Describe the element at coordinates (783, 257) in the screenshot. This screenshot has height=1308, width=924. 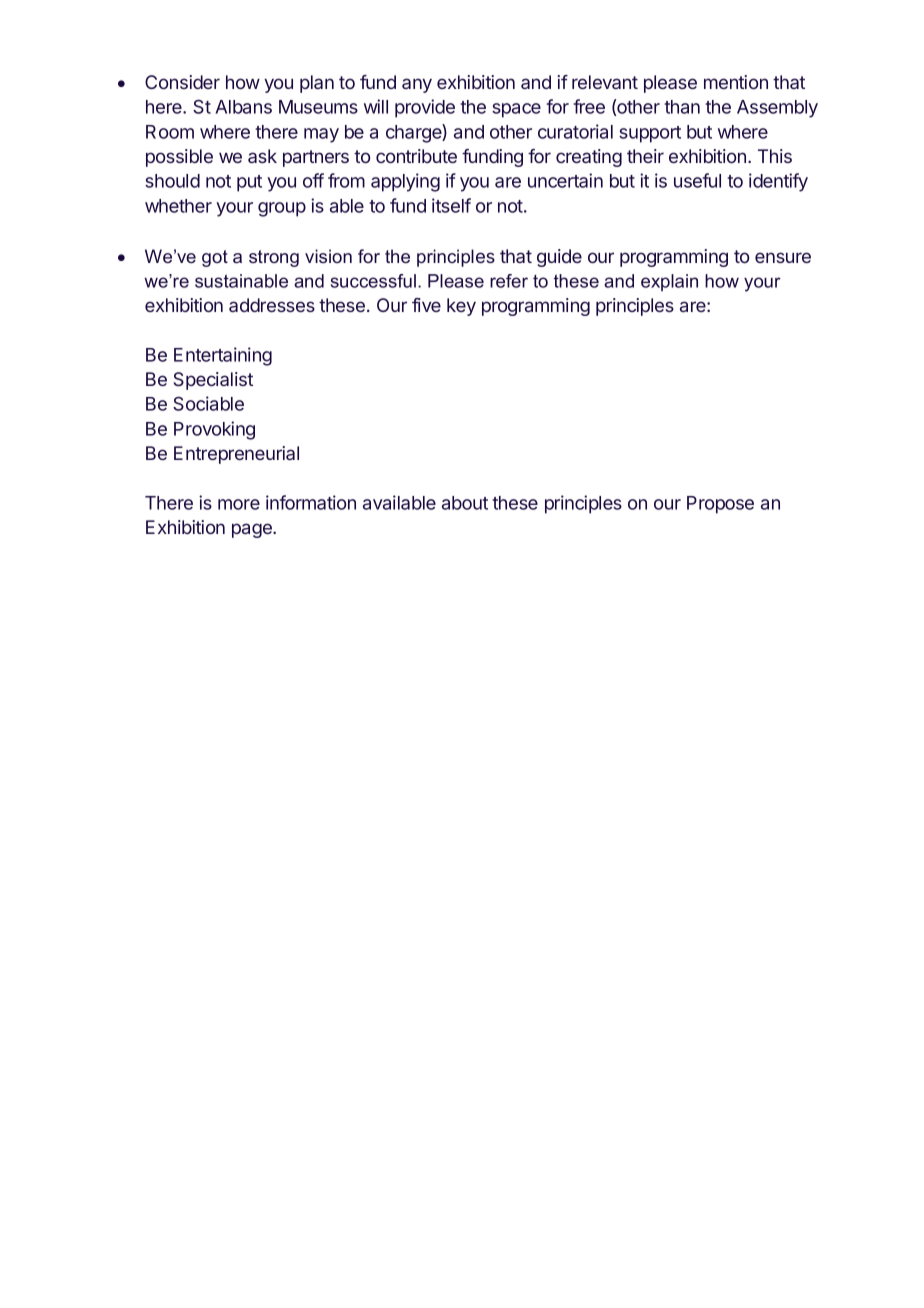
I see `ensure` at that location.
